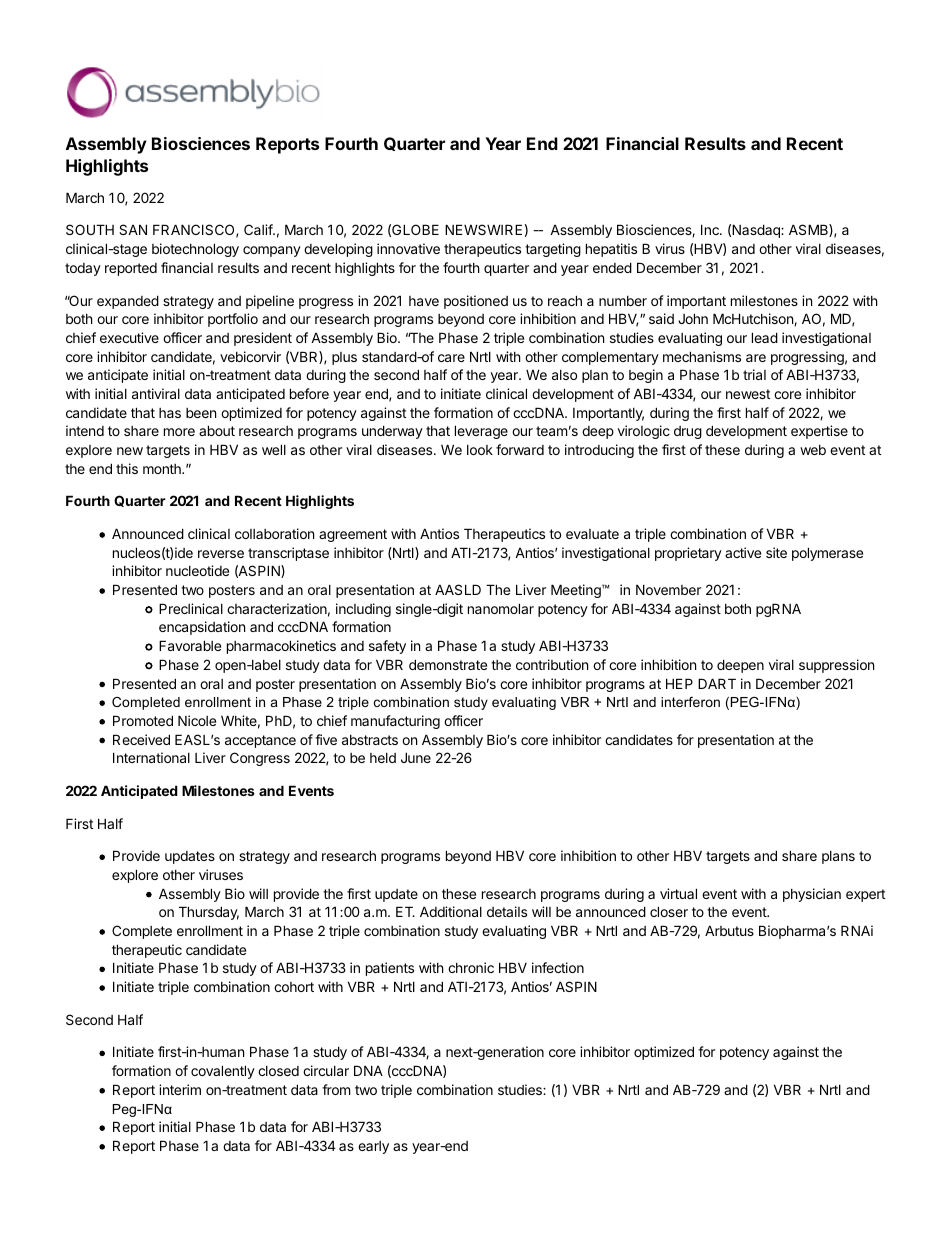 The height and width of the screenshot is (1233, 952). What do you see at coordinates (195, 250) in the screenshot?
I see `biotechnology` at bounding box center [195, 250].
